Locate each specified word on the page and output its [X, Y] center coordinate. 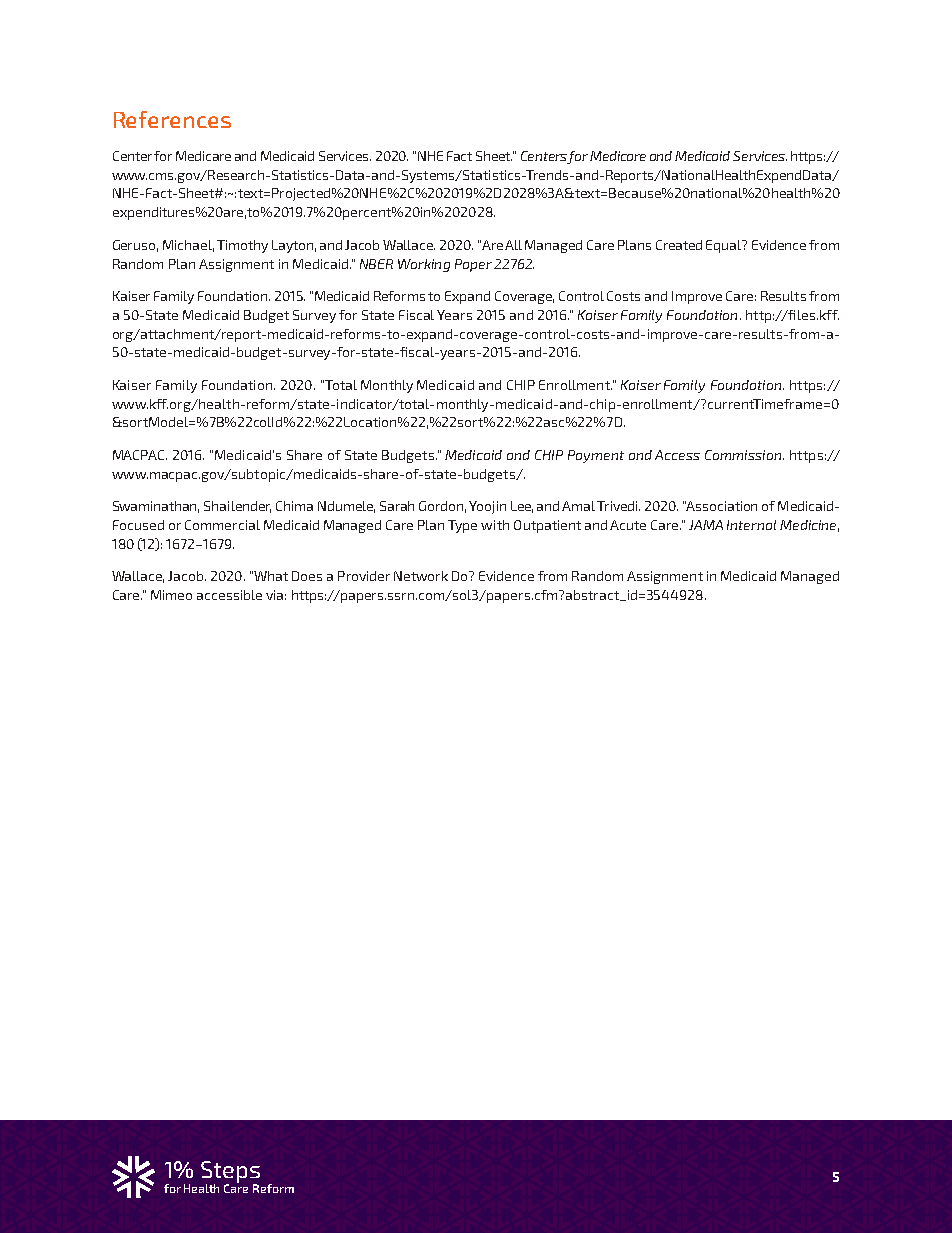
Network [421, 576]
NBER [376, 264]
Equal [725, 246]
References [172, 119]
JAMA [706, 525]
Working [424, 265]
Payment [596, 456]
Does [307, 576]
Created [679, 245]
